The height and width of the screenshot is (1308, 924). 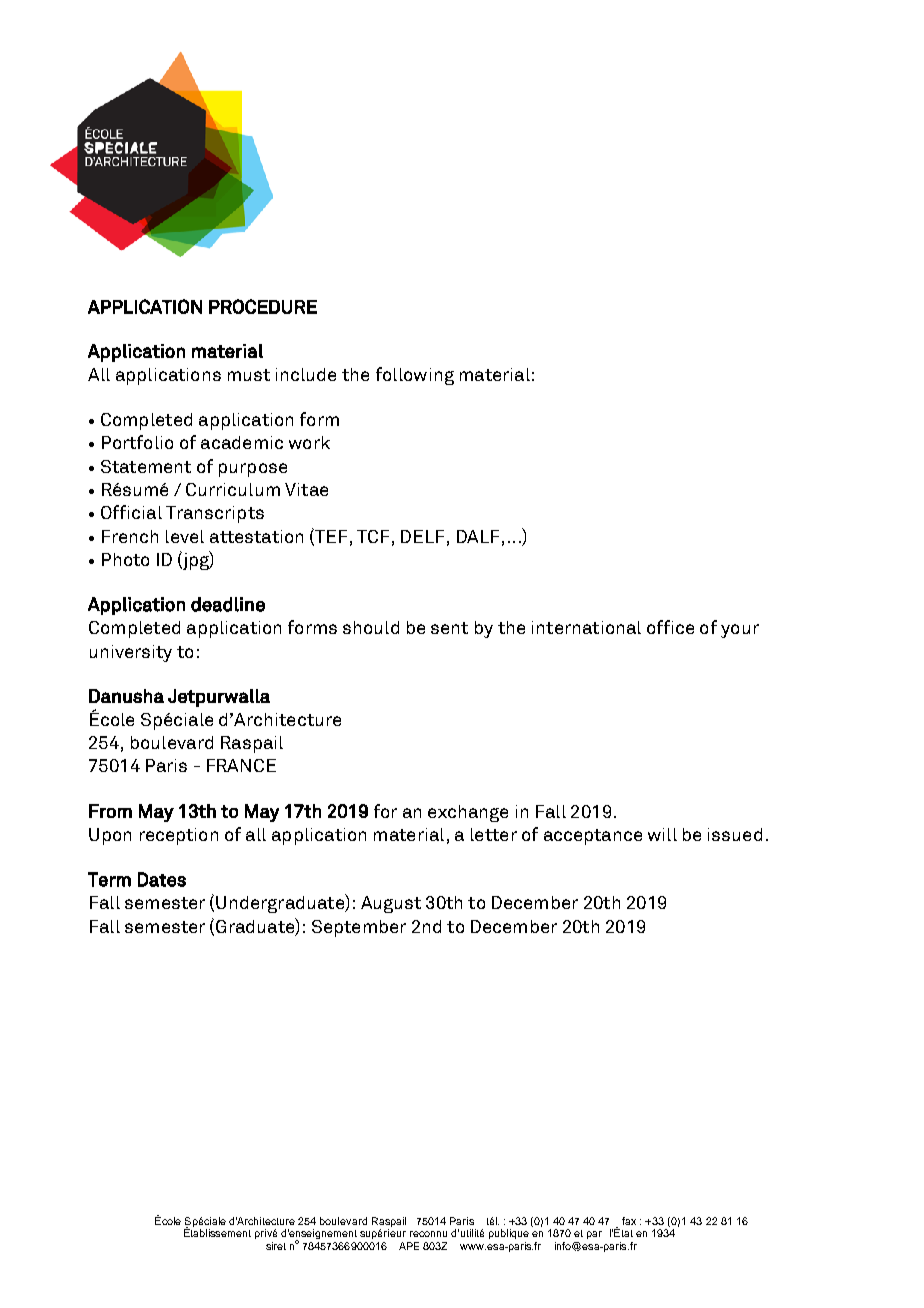 What do you see at coordinates (162, 879) in the screenshot?
I see `Dates` at bounding box center [162, 879].
